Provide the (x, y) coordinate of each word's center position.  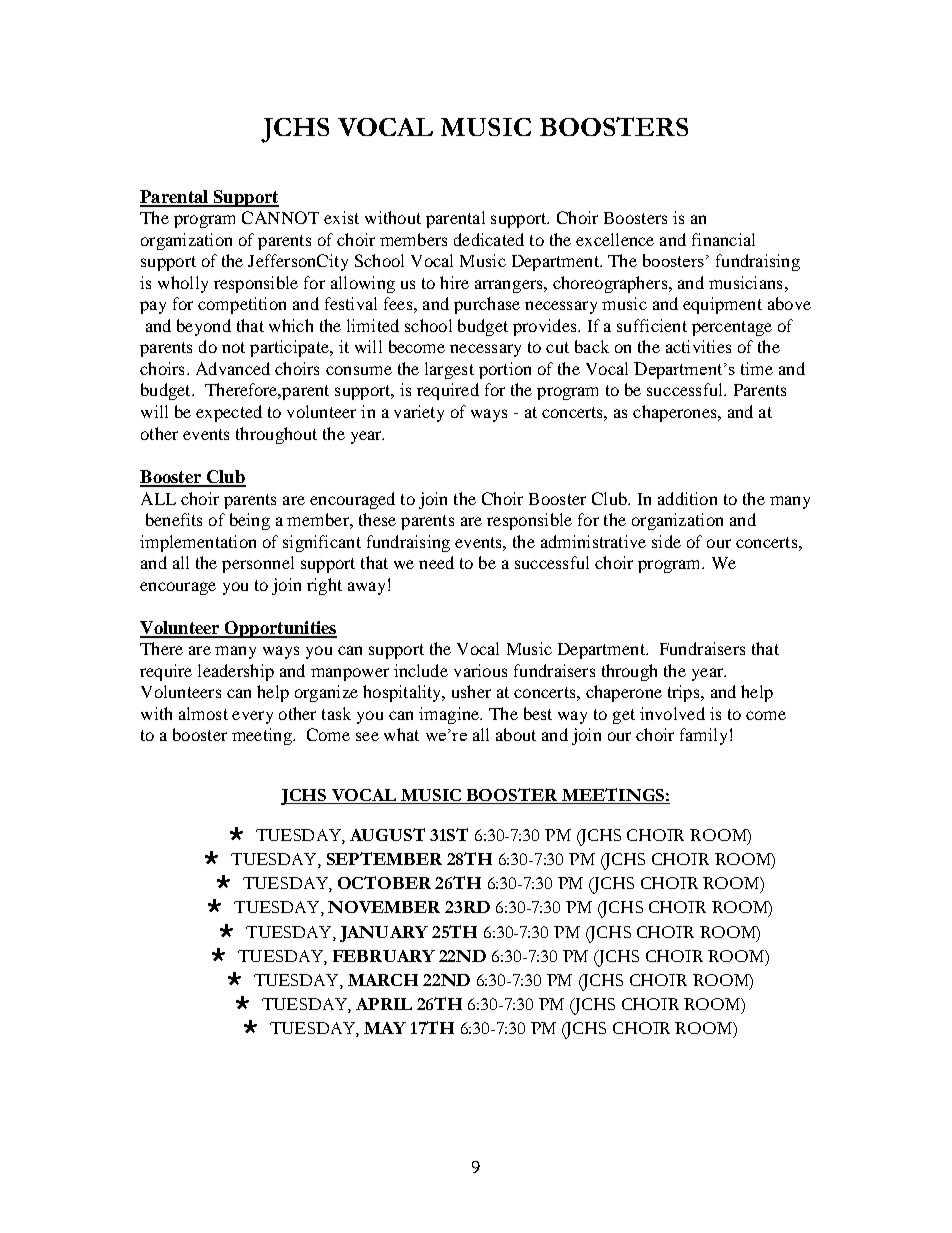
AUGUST (387, 834)
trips (685, 693)
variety (419, 413)
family (703, 736)
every (252, 717)
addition (687, 498)
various (480, 670)
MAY (385, 1028)
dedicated (489, 239)
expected (229, 413)
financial (723, 239)
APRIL (384, 1004)
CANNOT (280, 217)
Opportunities (280, 629)
